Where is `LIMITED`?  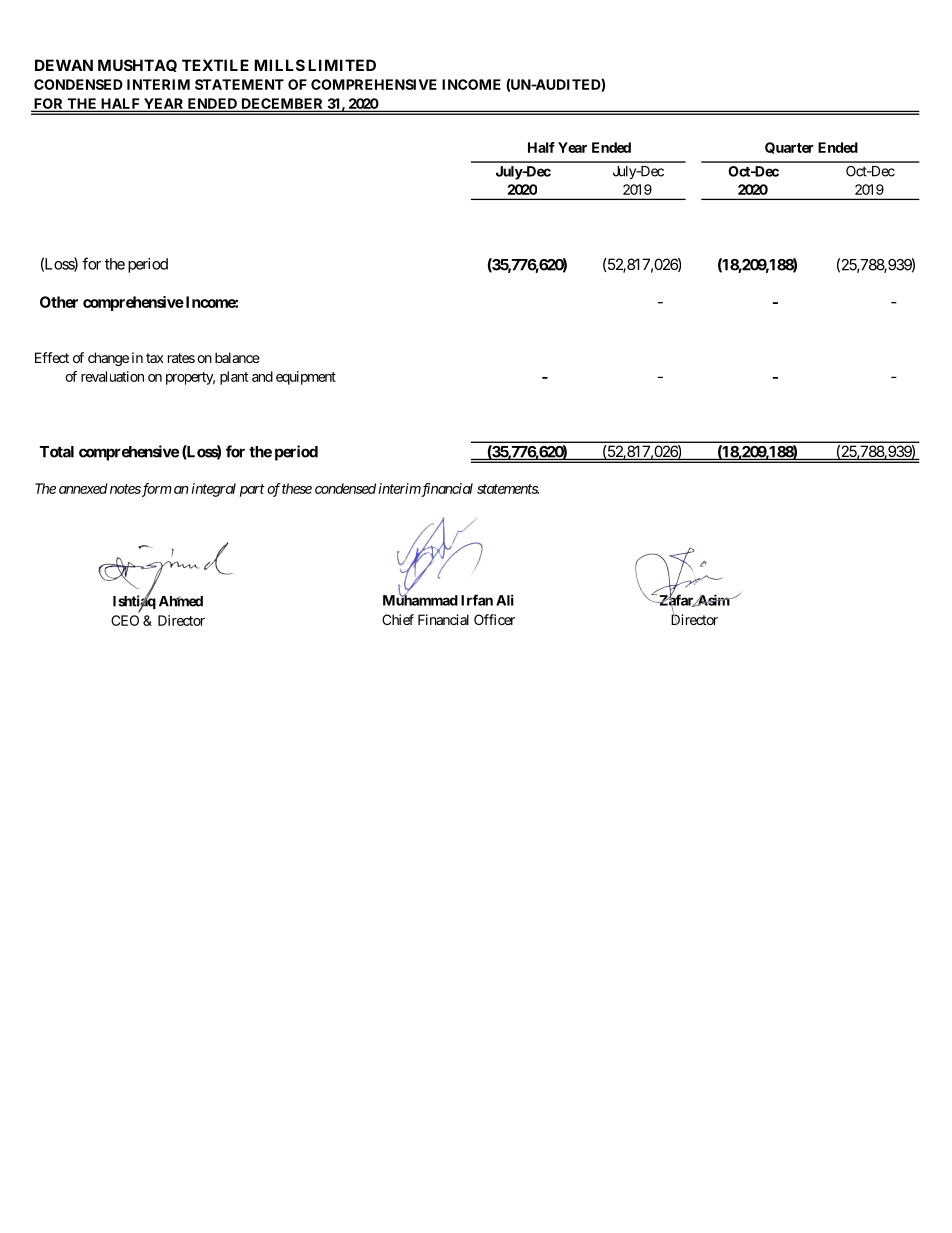 LIMITED is located at coordinates (342, 65).
